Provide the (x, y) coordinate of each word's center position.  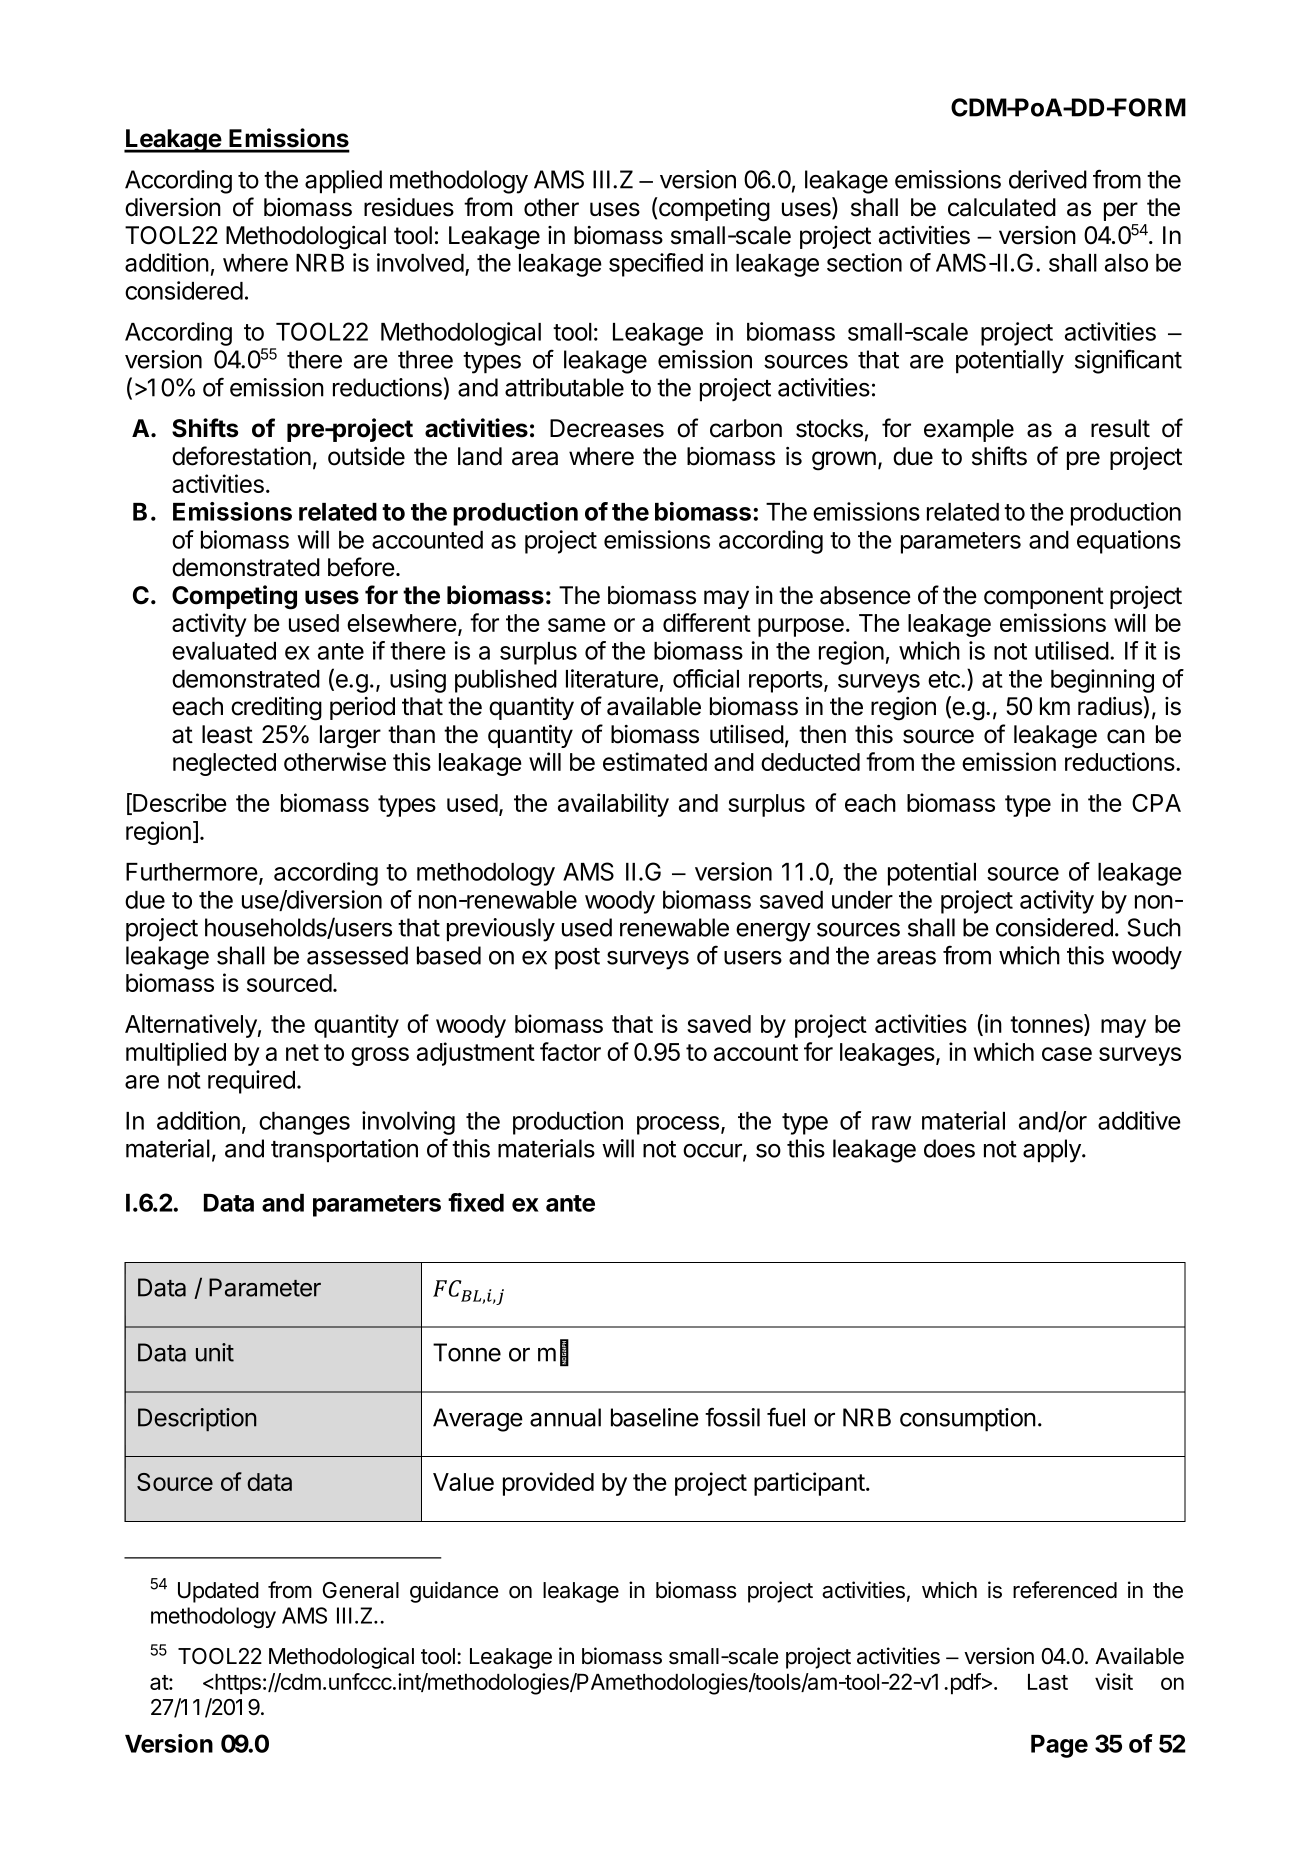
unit (215, 1352)
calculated (1002, 207)
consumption (968, 1420)
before (361, 567)
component (1044, 598)
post (577, 959)
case (1067, 1054)
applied (343, 182)
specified (656, 265)
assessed (357, 955)
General (361, 1590)
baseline (655, 1417)
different (707, 622)
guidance (454, 1592)
